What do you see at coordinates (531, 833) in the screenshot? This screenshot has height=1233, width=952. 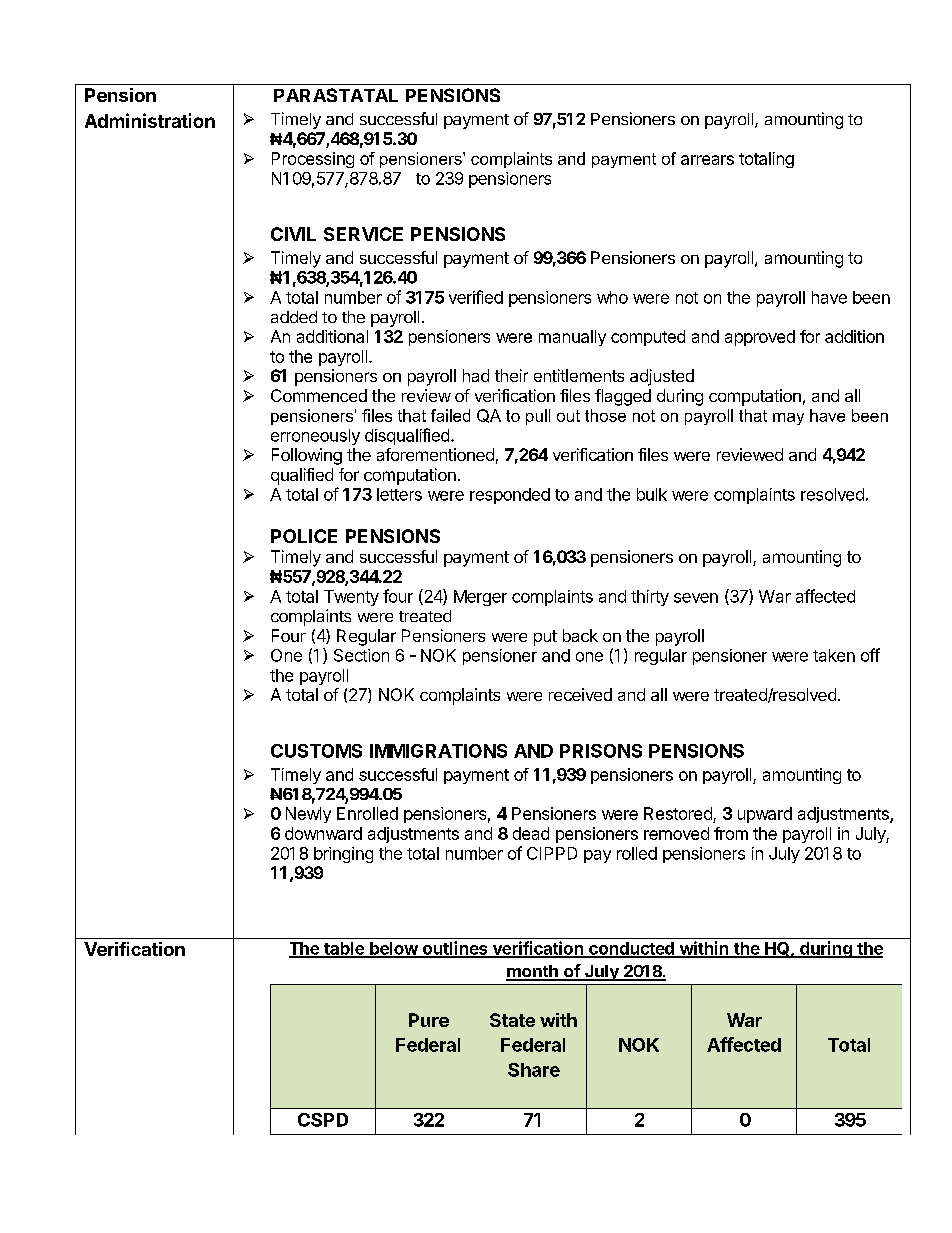 I see `dead` at bounding box center [531, 833].
